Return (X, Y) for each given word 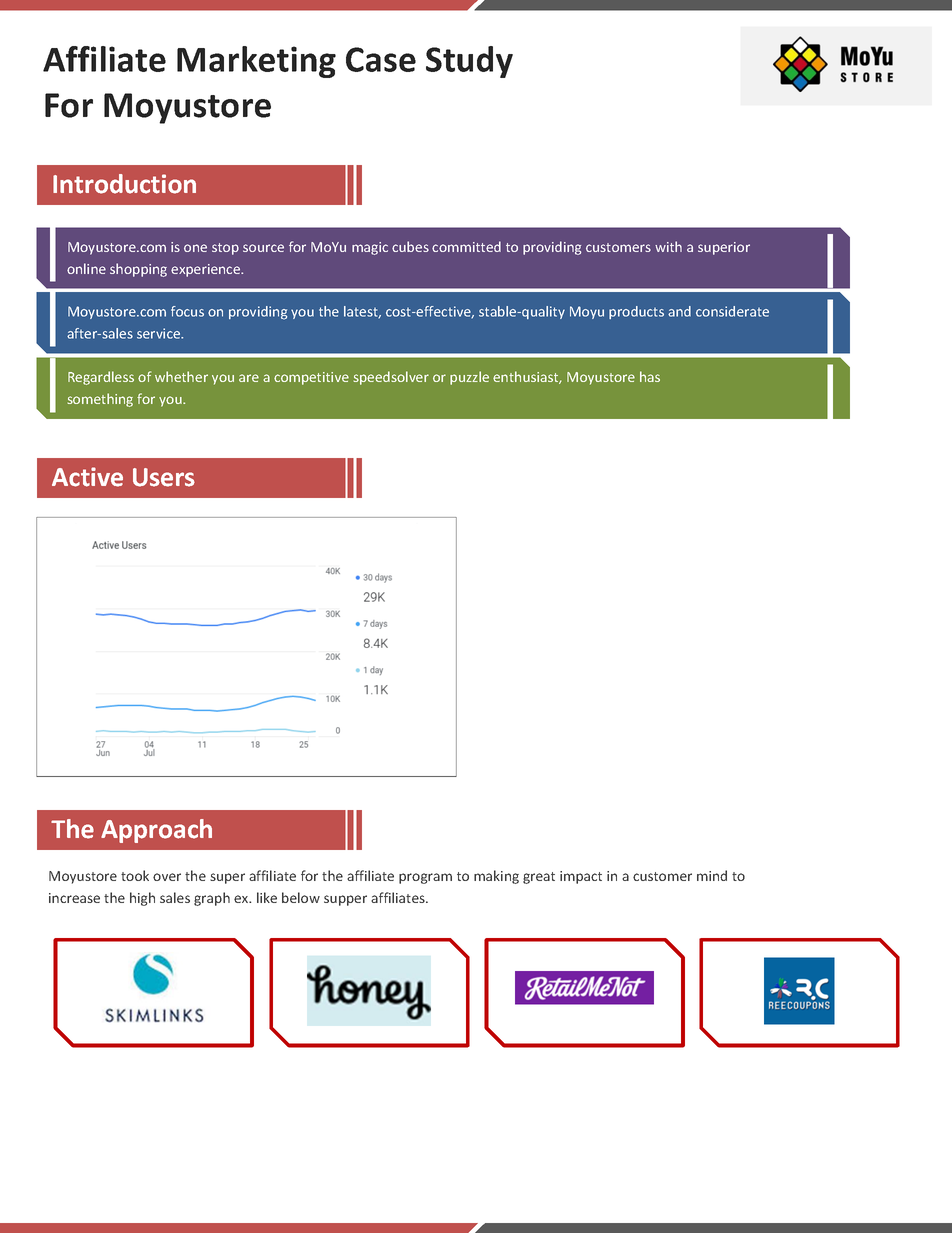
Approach (156, 831)
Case (381, 59)
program (425, 878)
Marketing (256, 62)
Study (469, 62)
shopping (138, 270)
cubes (410, 246)
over (167, 877)
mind (712, 875)
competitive (311, 378)
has (650, 376)
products (636, 312)
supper (345, 900)
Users (164, 477)
